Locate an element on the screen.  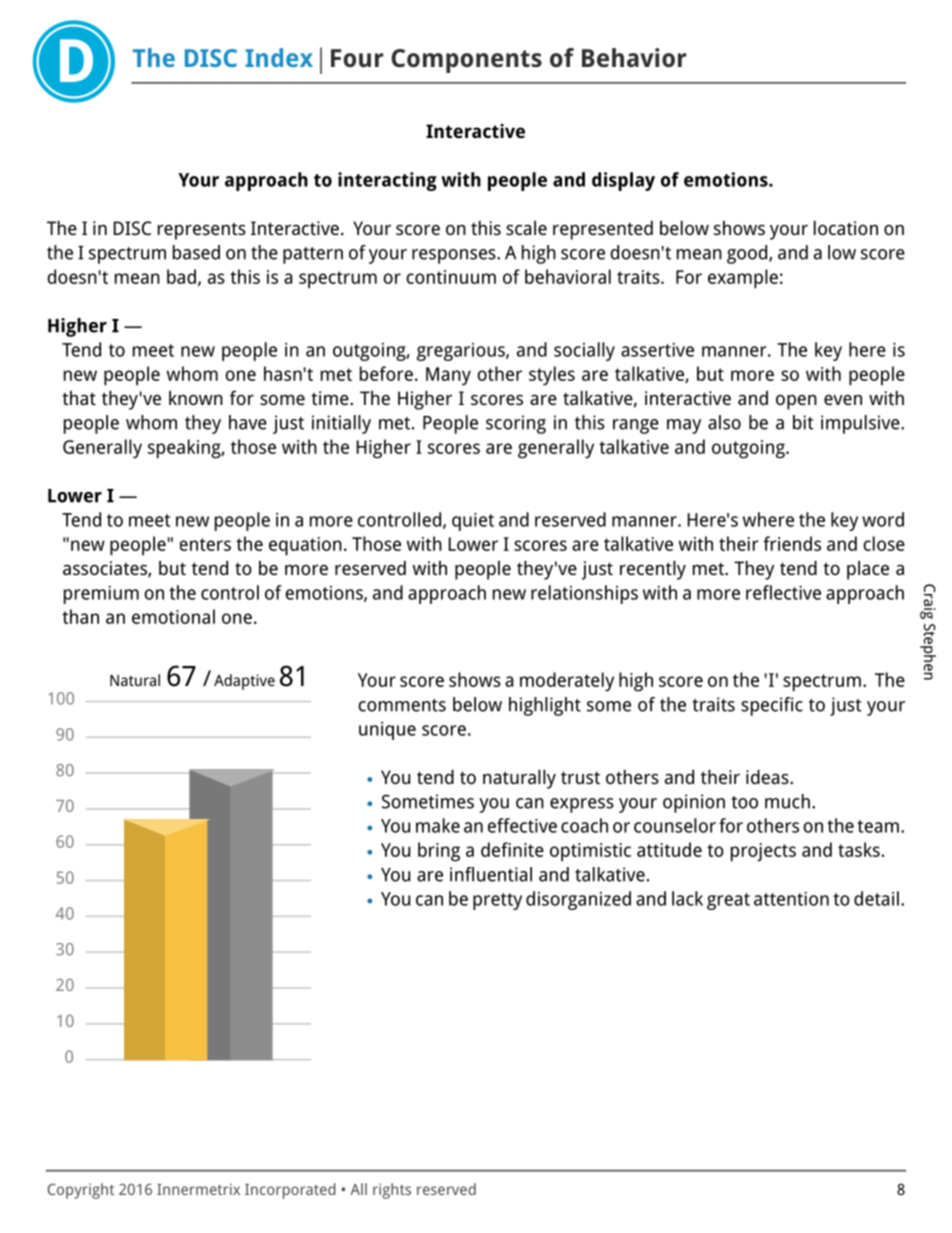
emotional is located at coordinates (173, 616).
